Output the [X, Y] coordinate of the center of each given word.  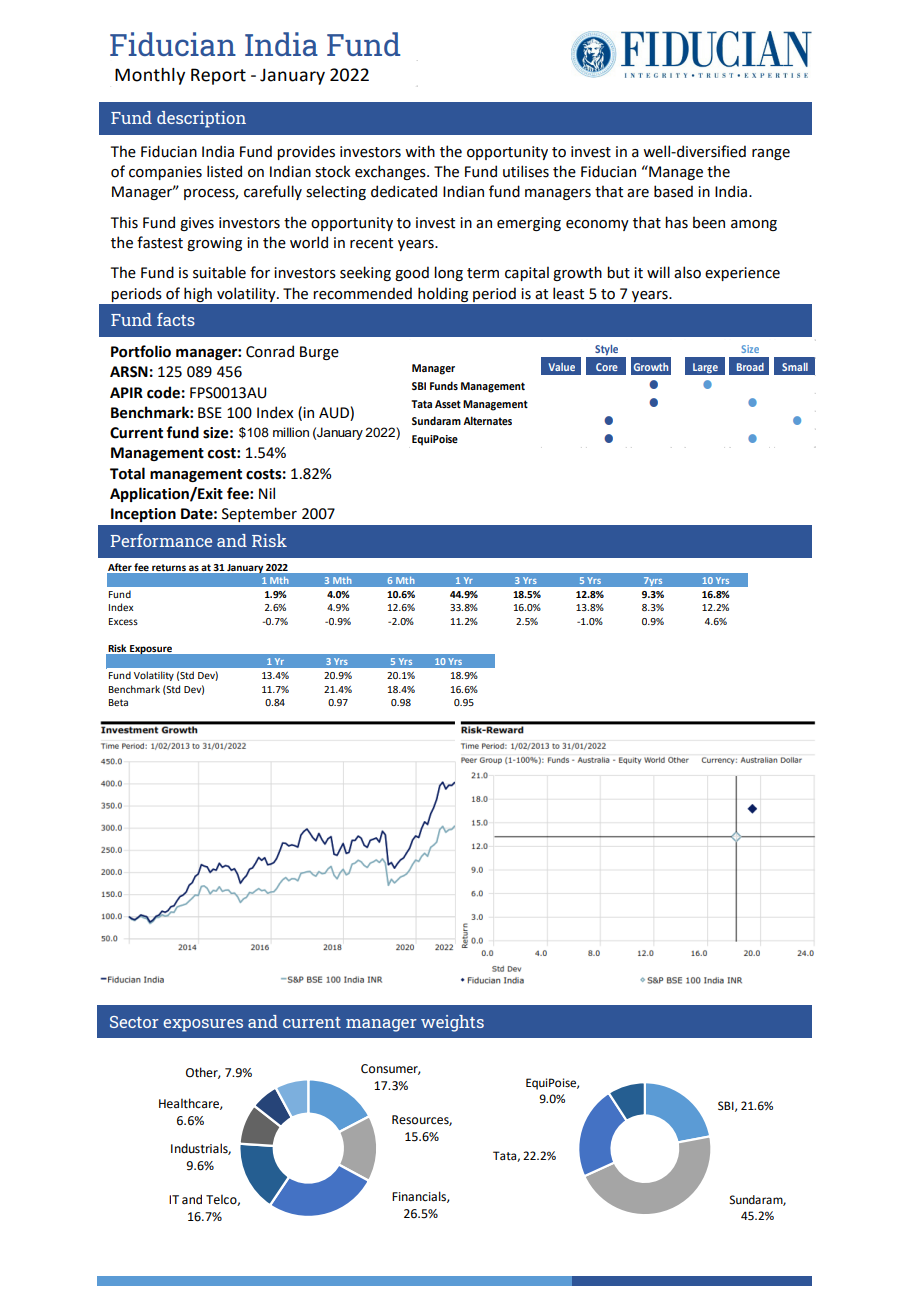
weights [452, 1023]
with [420, 151]
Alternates [487, 420]
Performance [161, 540]
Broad [750, 367]
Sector [134, 1022]
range [771, 154]
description [201, 119]
